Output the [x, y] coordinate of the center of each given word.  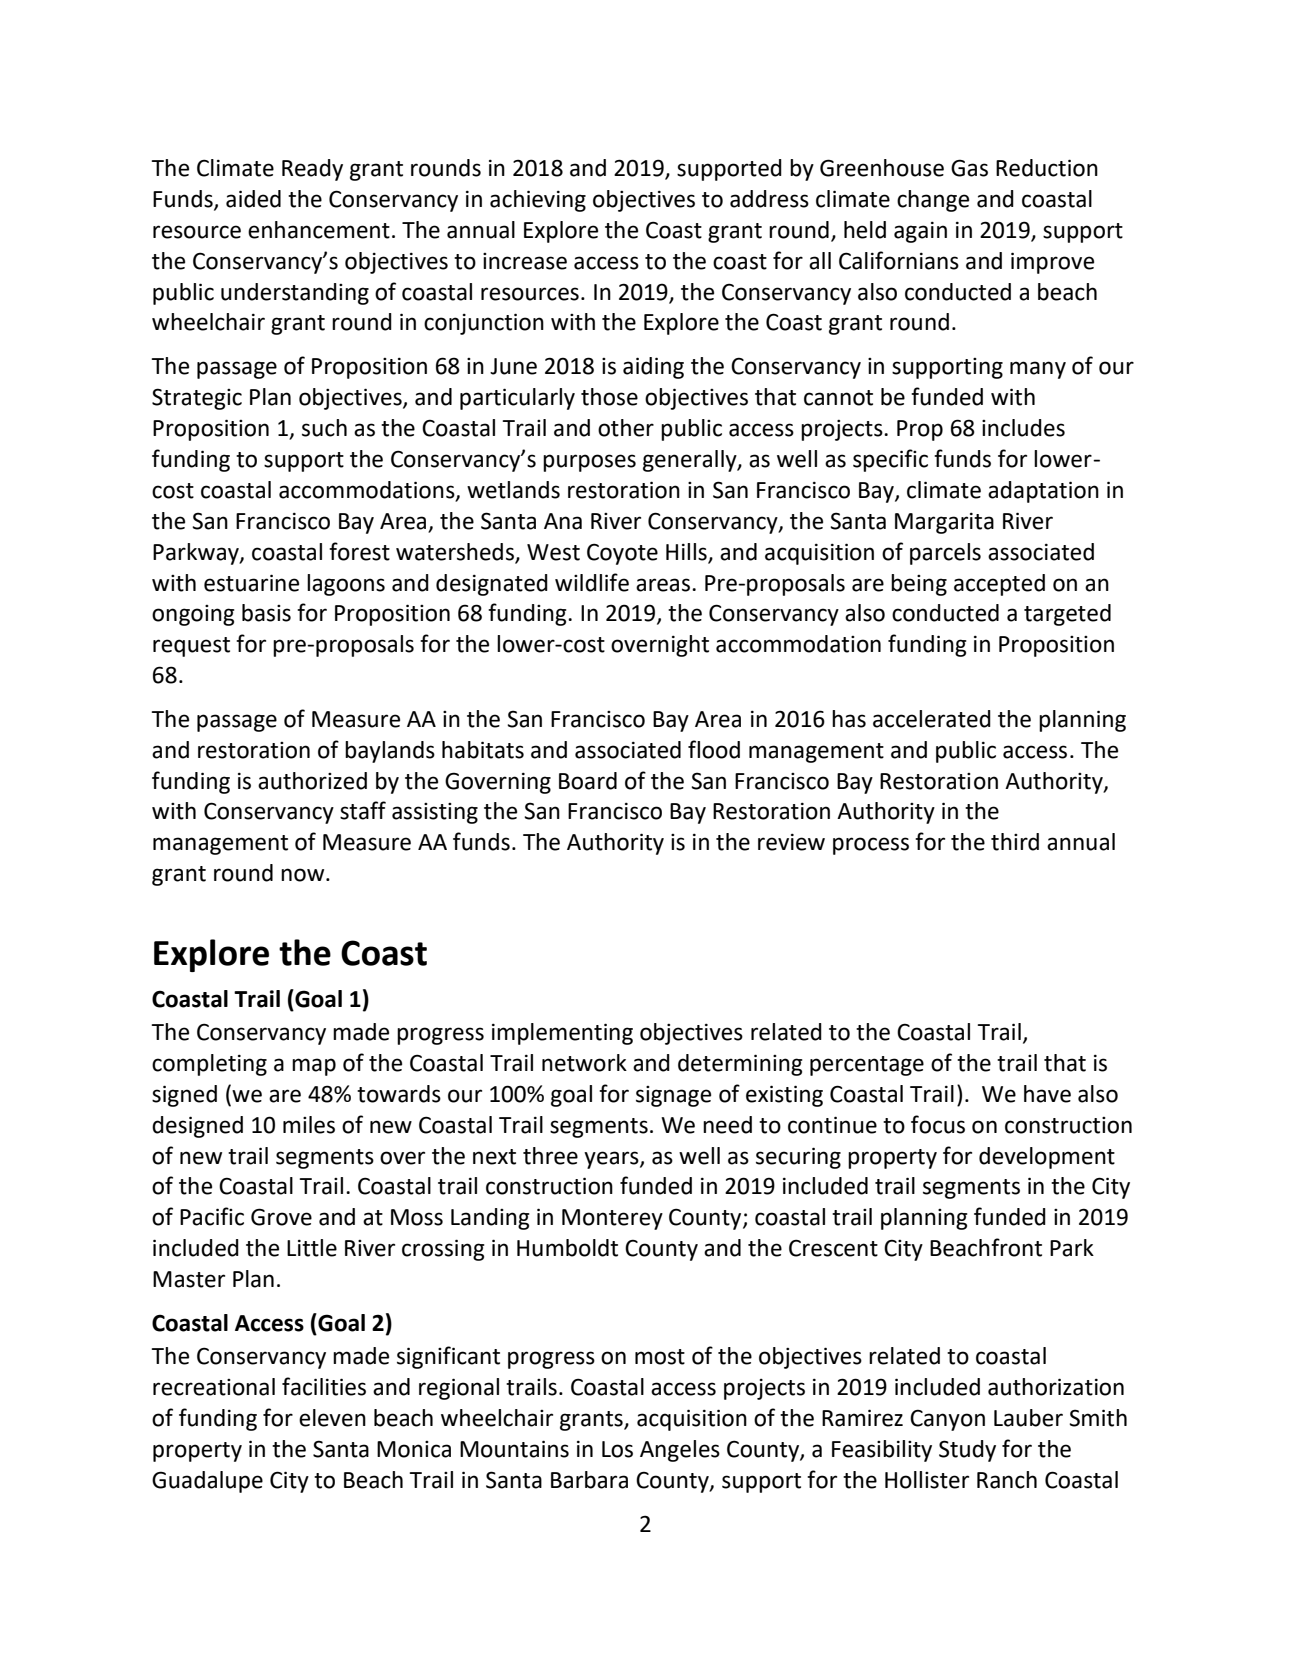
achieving [538, 201]
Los [617, 1449]
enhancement [319, 230]
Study [967, 1451]
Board [588, 781]
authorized [312, 781]
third [1015, 842]
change [933, 201]
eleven [332, 1418]
